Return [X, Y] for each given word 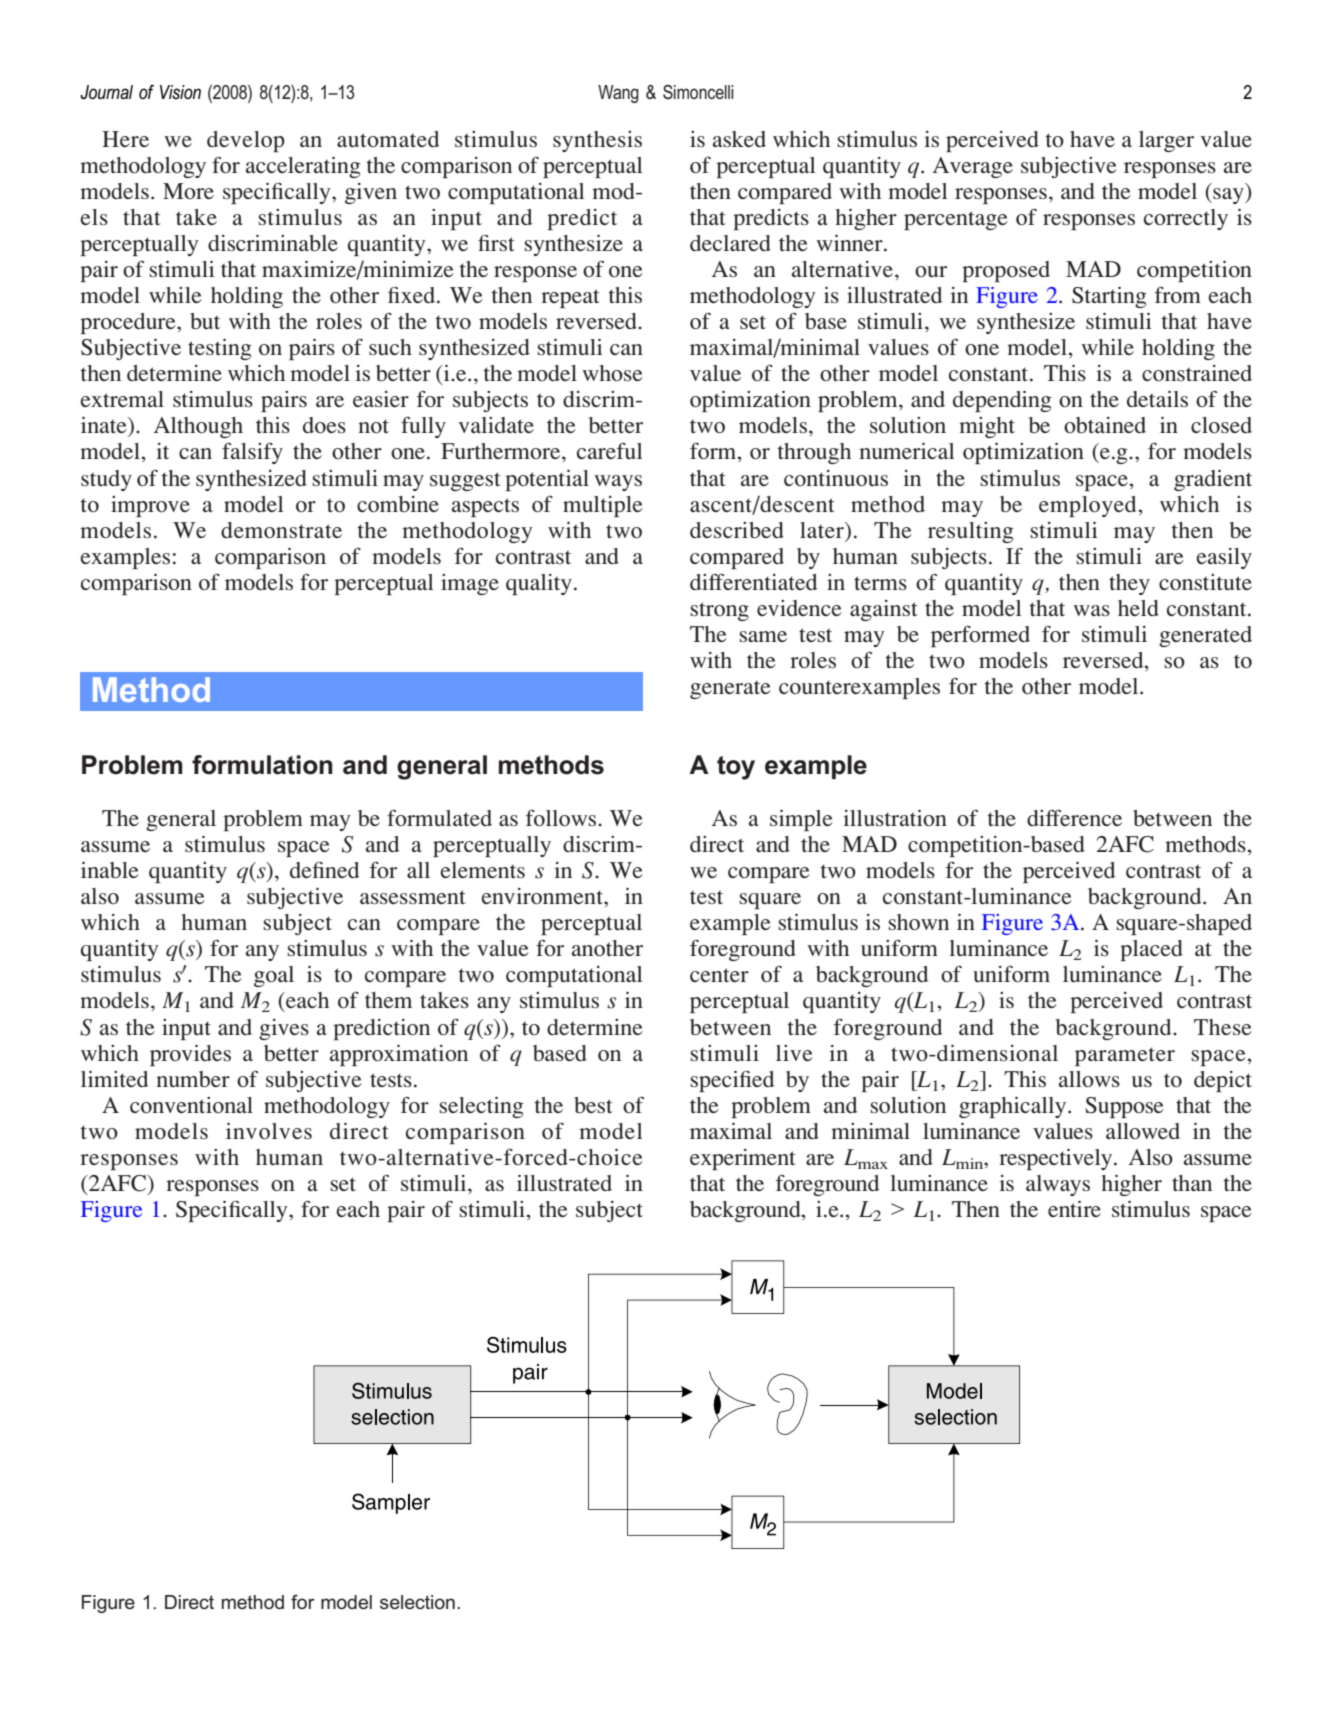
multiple [603, 506]
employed [1087, 506]
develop [246, 141]
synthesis [597, 141]
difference [1074, 817]
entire [1074, 1208]
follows [562, 817]
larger [1166, 141]
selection [417, 1602]
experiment [743, 1159]
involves [269, 1130]
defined [324, 870]
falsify [252, 453]
